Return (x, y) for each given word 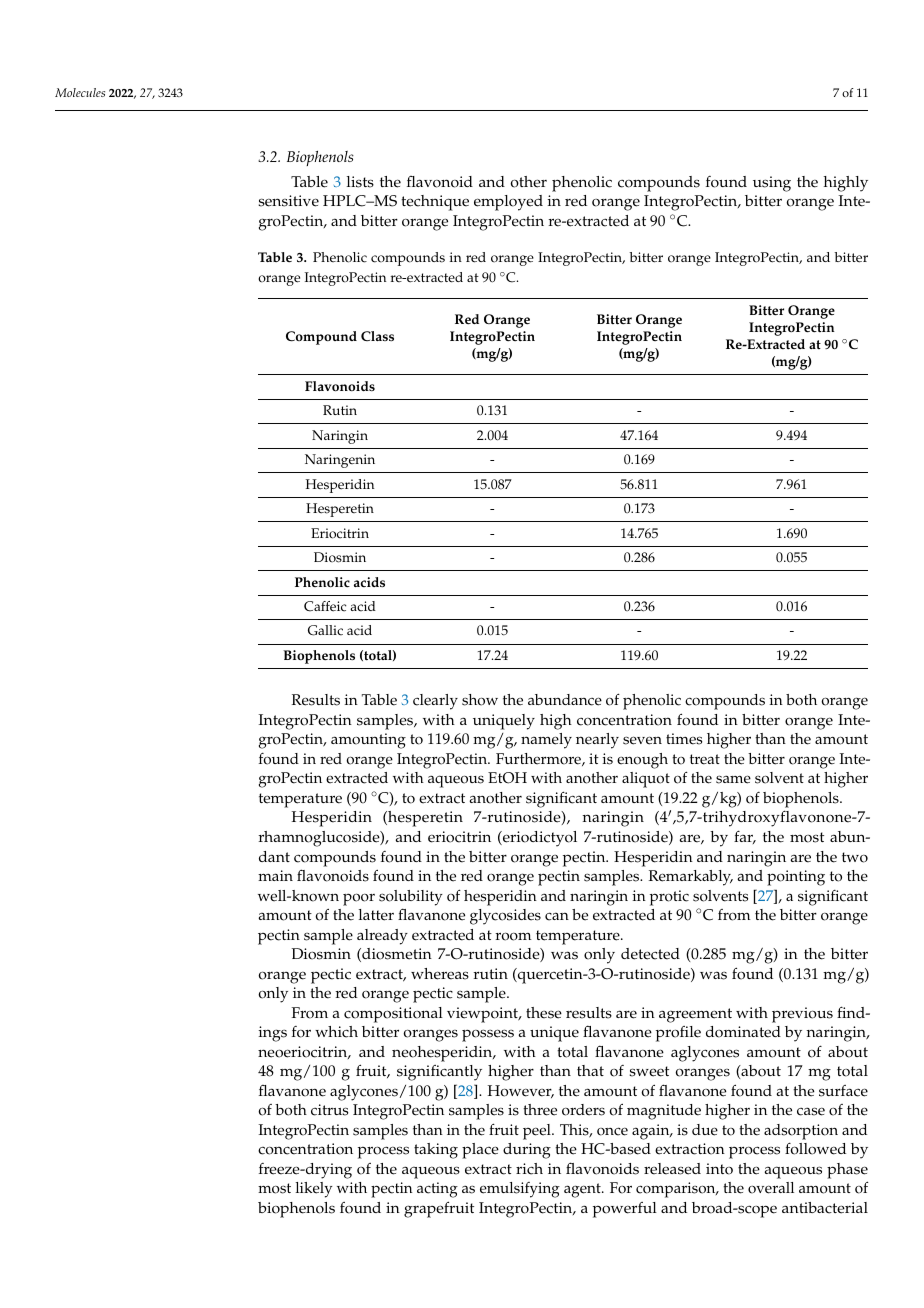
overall (771, 1188)
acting (437, 1190)
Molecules (80, 92)
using (772, 184)
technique (435, 203)
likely (314, 1190)
